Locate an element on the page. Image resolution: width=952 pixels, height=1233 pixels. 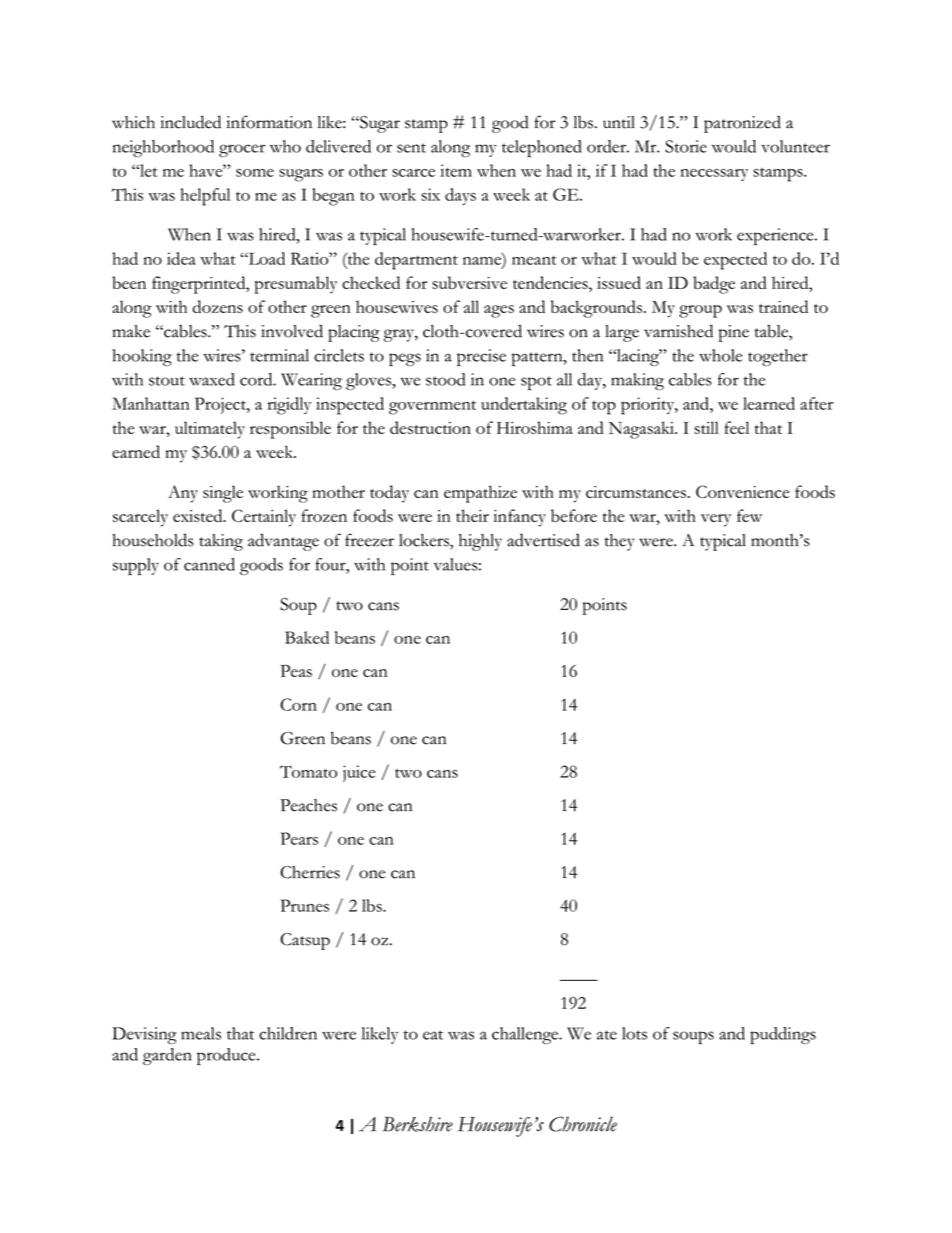
item is located at coordinates (456, 170).
